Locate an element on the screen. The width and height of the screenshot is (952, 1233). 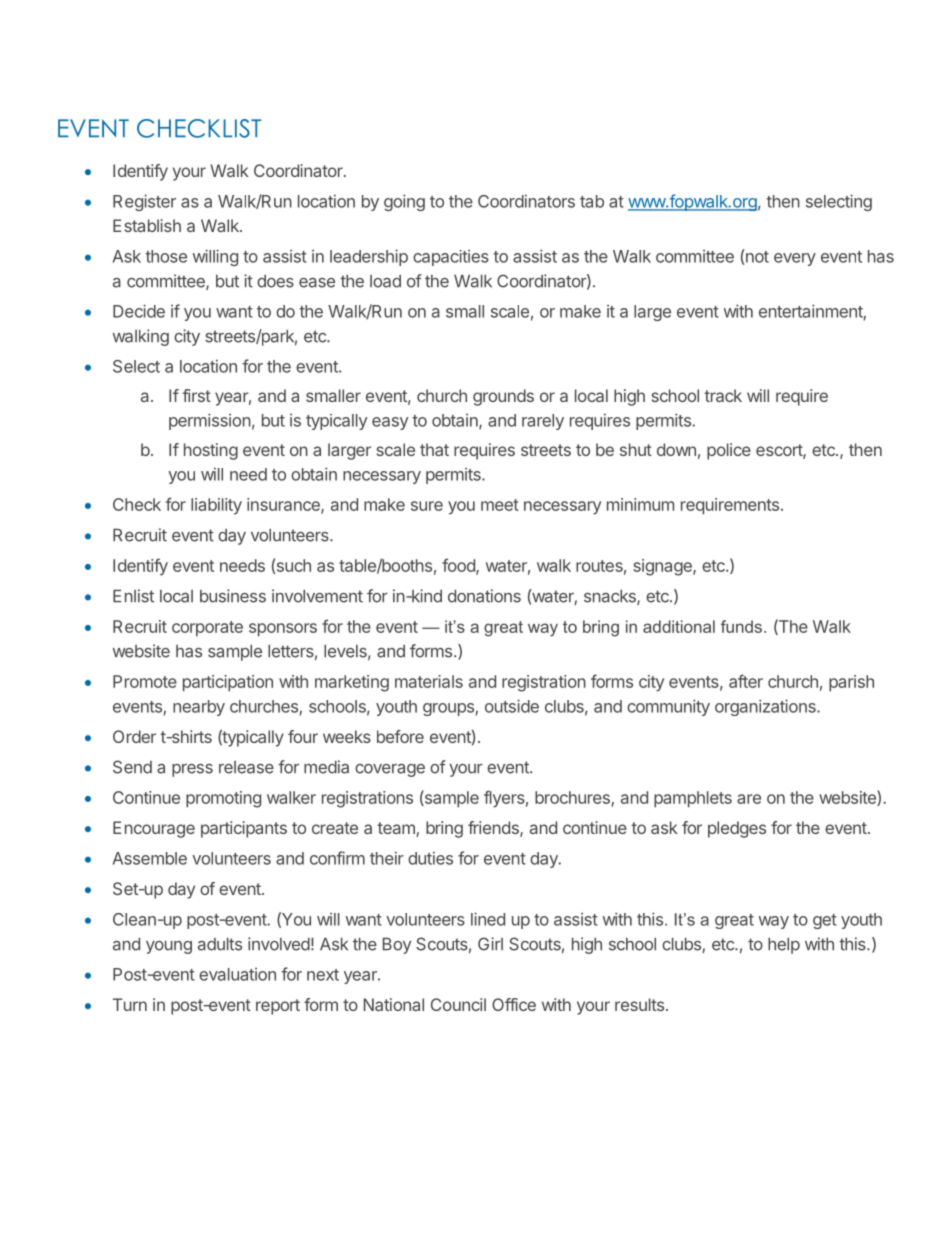
business is located at coordinates (233, 596).
